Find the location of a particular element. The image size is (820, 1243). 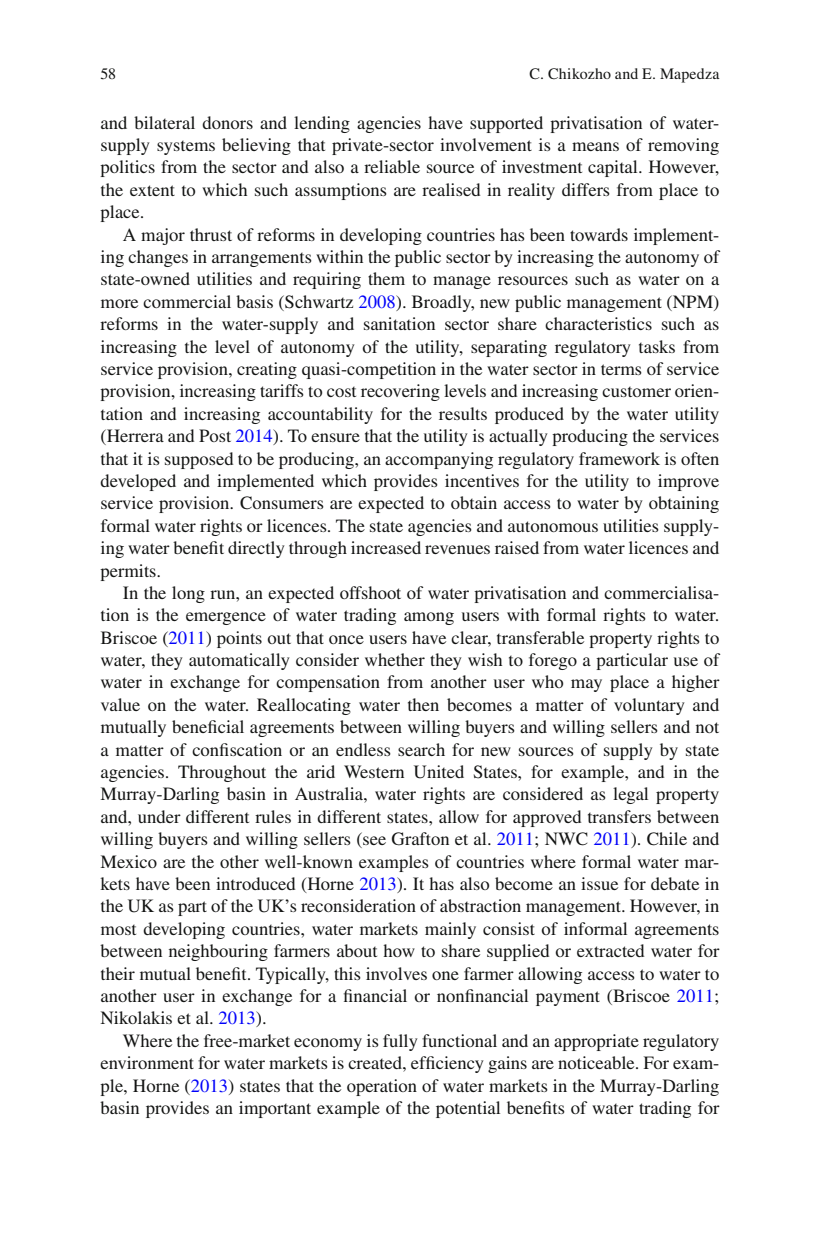

under is located at coordinates (159, 816).
